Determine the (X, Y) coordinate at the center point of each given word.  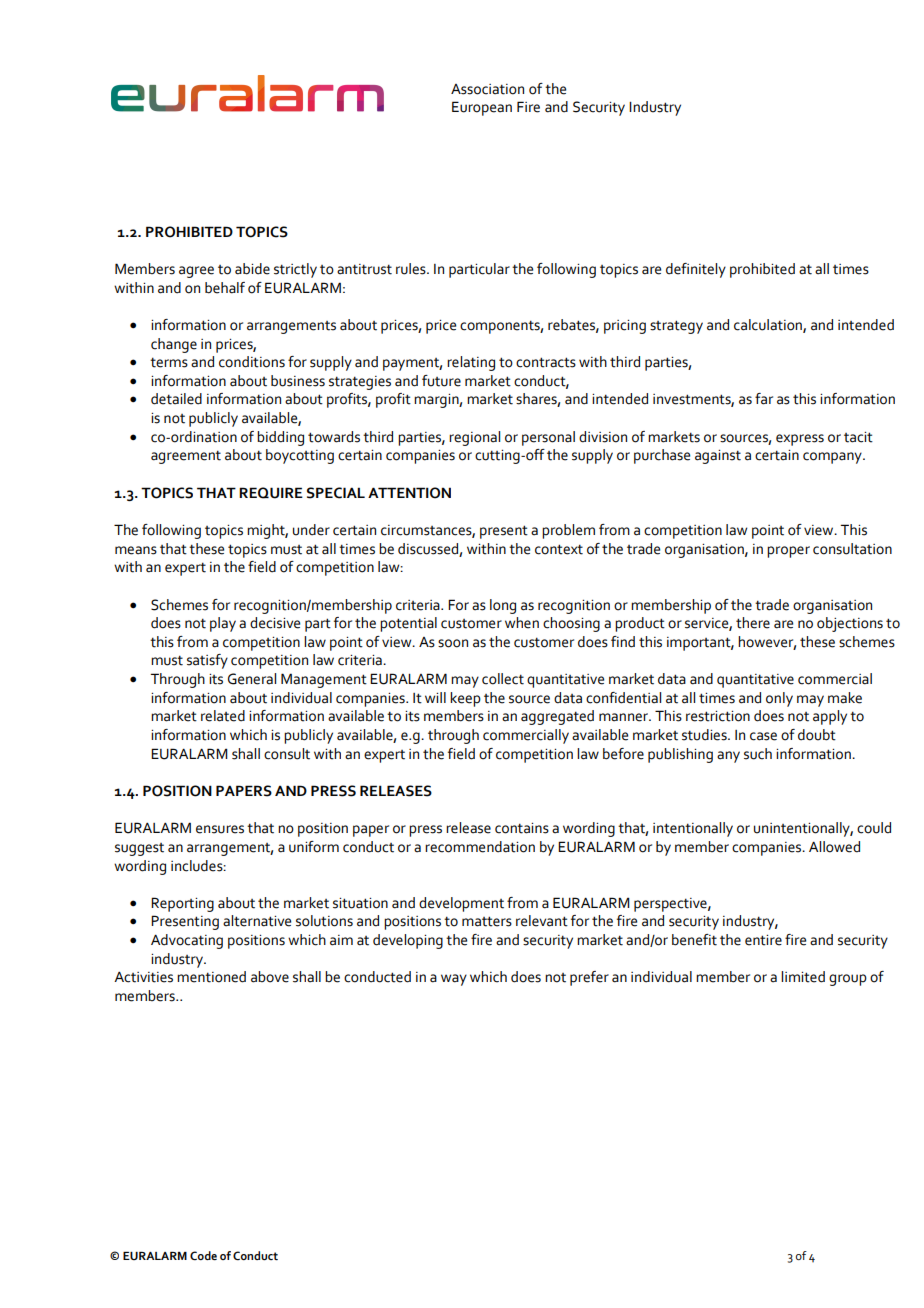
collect (503, 679)
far (764, 399)
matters (487, 921)
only (779, 699)
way (454, 980)
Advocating (187, 941)
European (482, 108)
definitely (696, 270)
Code (203, 1255)
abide (252, 269)
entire (763, 940)
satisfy (207, 661)
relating (471, 363)
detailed (176, 399)
